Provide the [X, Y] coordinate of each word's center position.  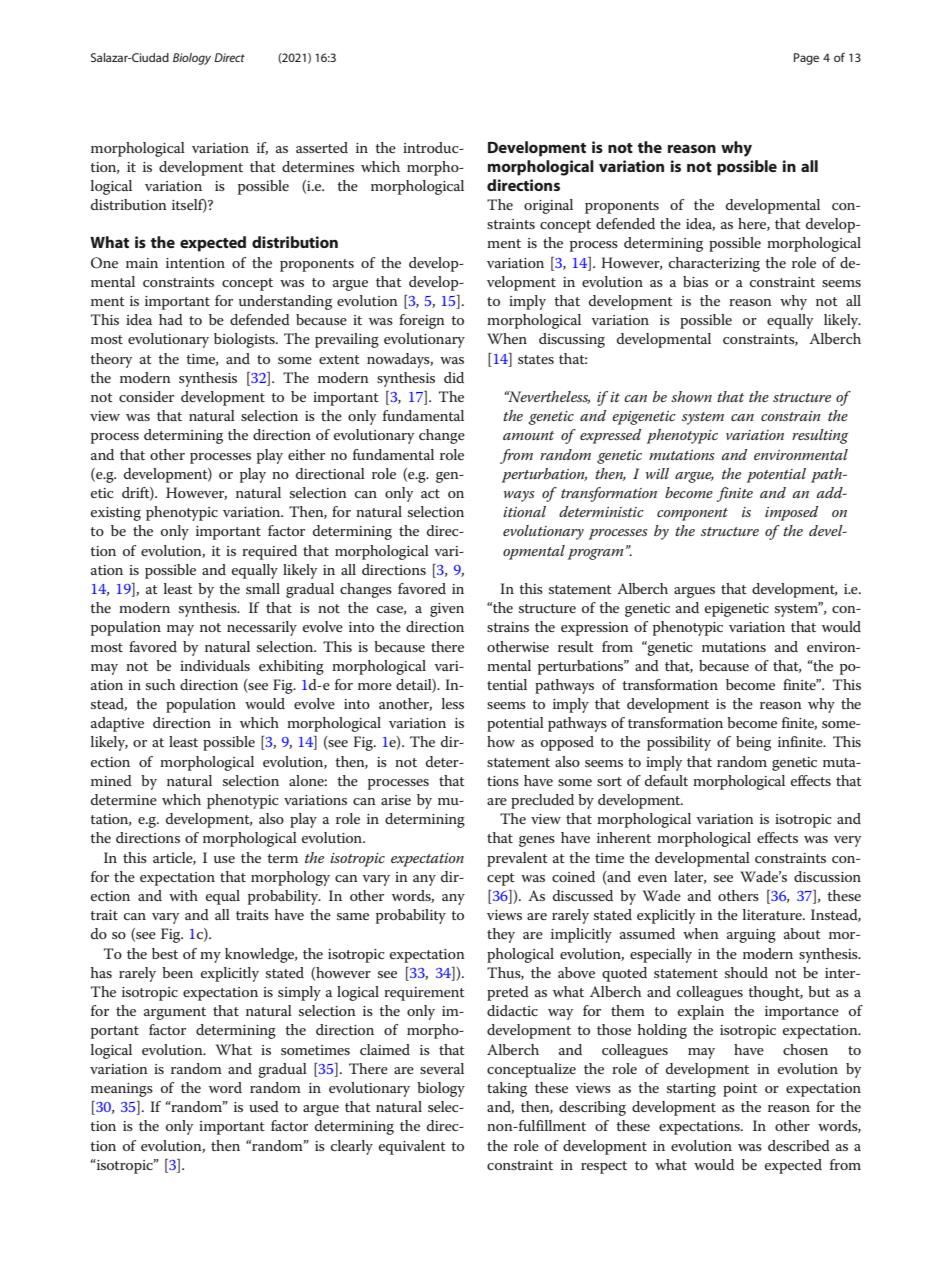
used [264, 1106]
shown [691, 396]
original [548, 206]
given [447, 610]
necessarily [262, 628]
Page [806, 59]
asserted [322, 147]
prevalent [517, 859]
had [171, 319]
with [183, 895]
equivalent [412, 1147]
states [536, 359]
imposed [791, 513]
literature [773, 914]
